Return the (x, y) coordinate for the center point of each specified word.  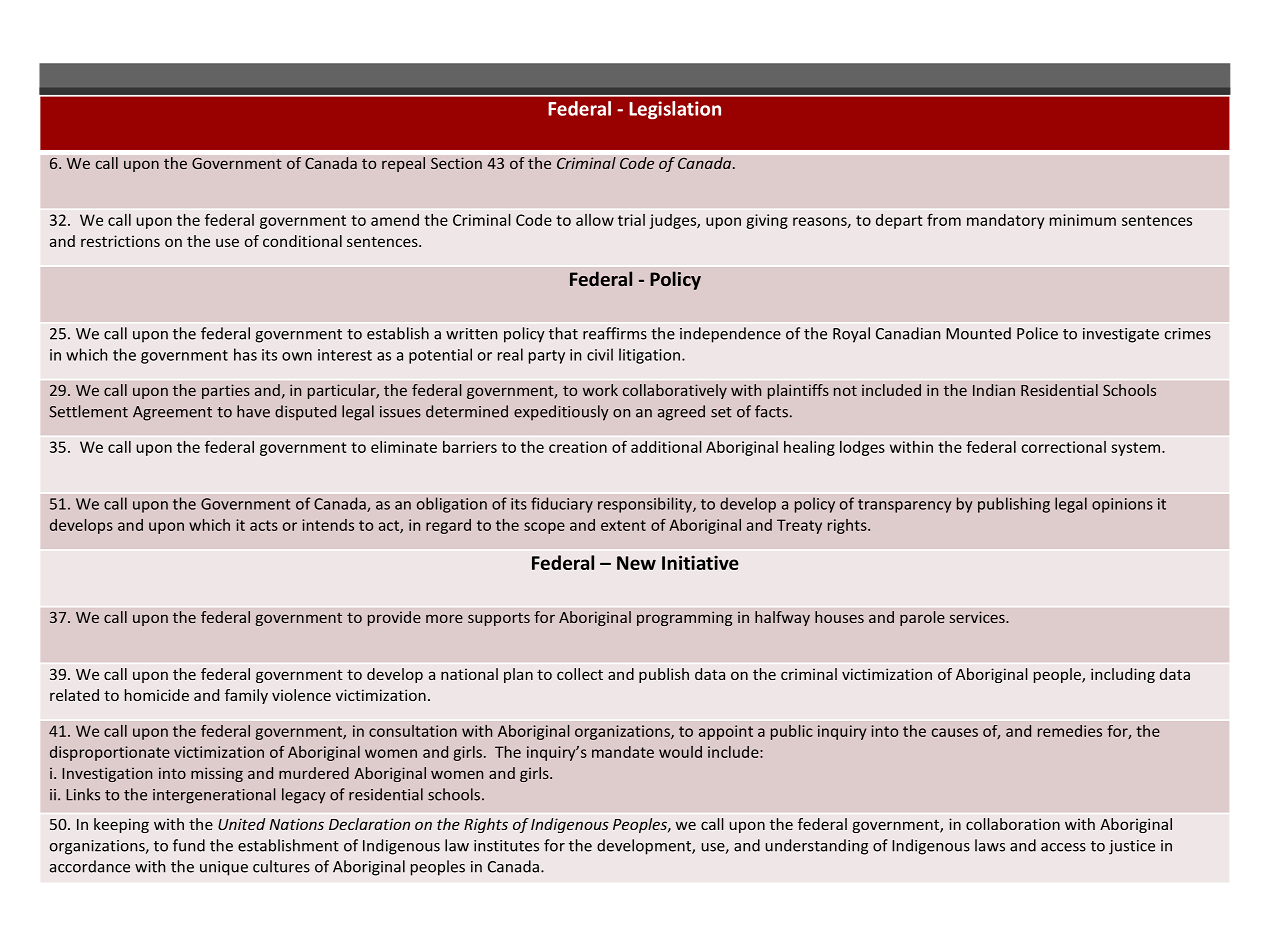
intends (328, 525)
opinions (1122, 505)
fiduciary (562, 505)
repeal (403, 164)
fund (189, 845)
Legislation (675, 110)
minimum (1083, 220)
